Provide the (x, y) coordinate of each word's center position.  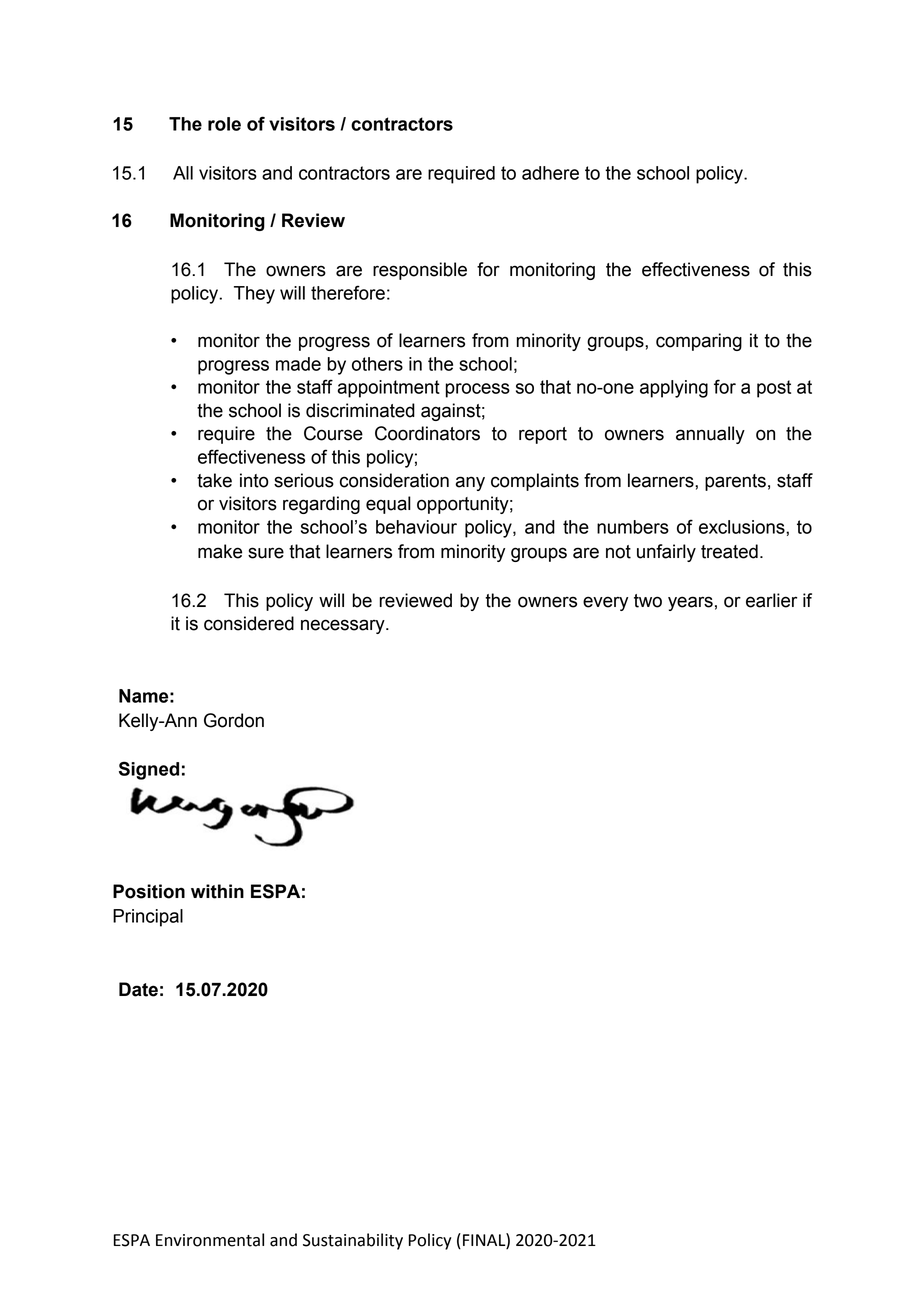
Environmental (210, 1240)
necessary (344, 626)
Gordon (234, 720)
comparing (699, 342)
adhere (550, 173)
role (224, 124)
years (690, 603)
